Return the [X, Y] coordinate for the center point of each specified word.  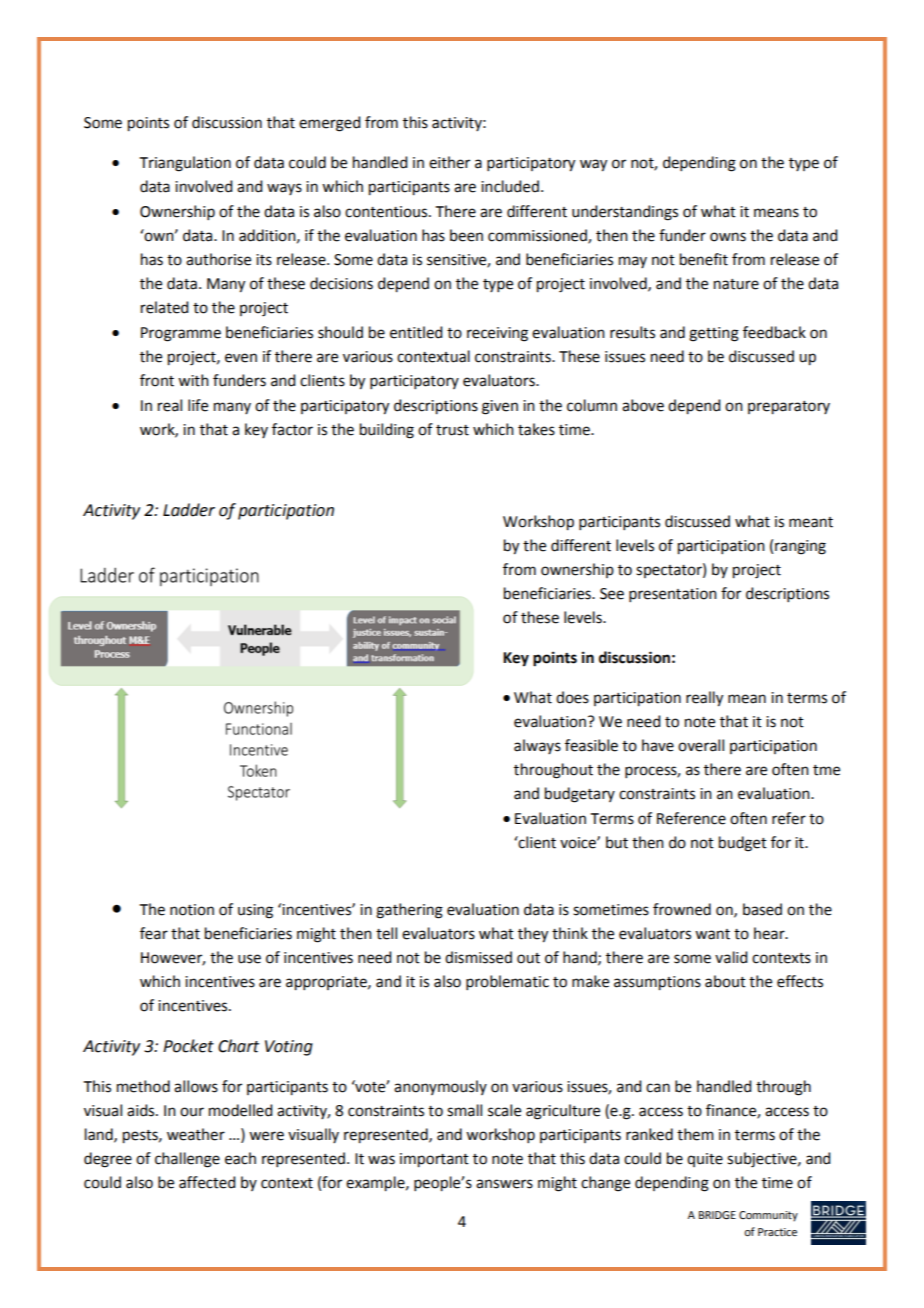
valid [731, 957]
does [572, 697]
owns [728, 237]
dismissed [478, 957]
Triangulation [185, 164]
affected [207, 1182]
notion [192, 910]
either [449, 162]
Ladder [189, 510]
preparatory [789, 408]
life [198, 405]
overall [701, 745]
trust [452, 430]
